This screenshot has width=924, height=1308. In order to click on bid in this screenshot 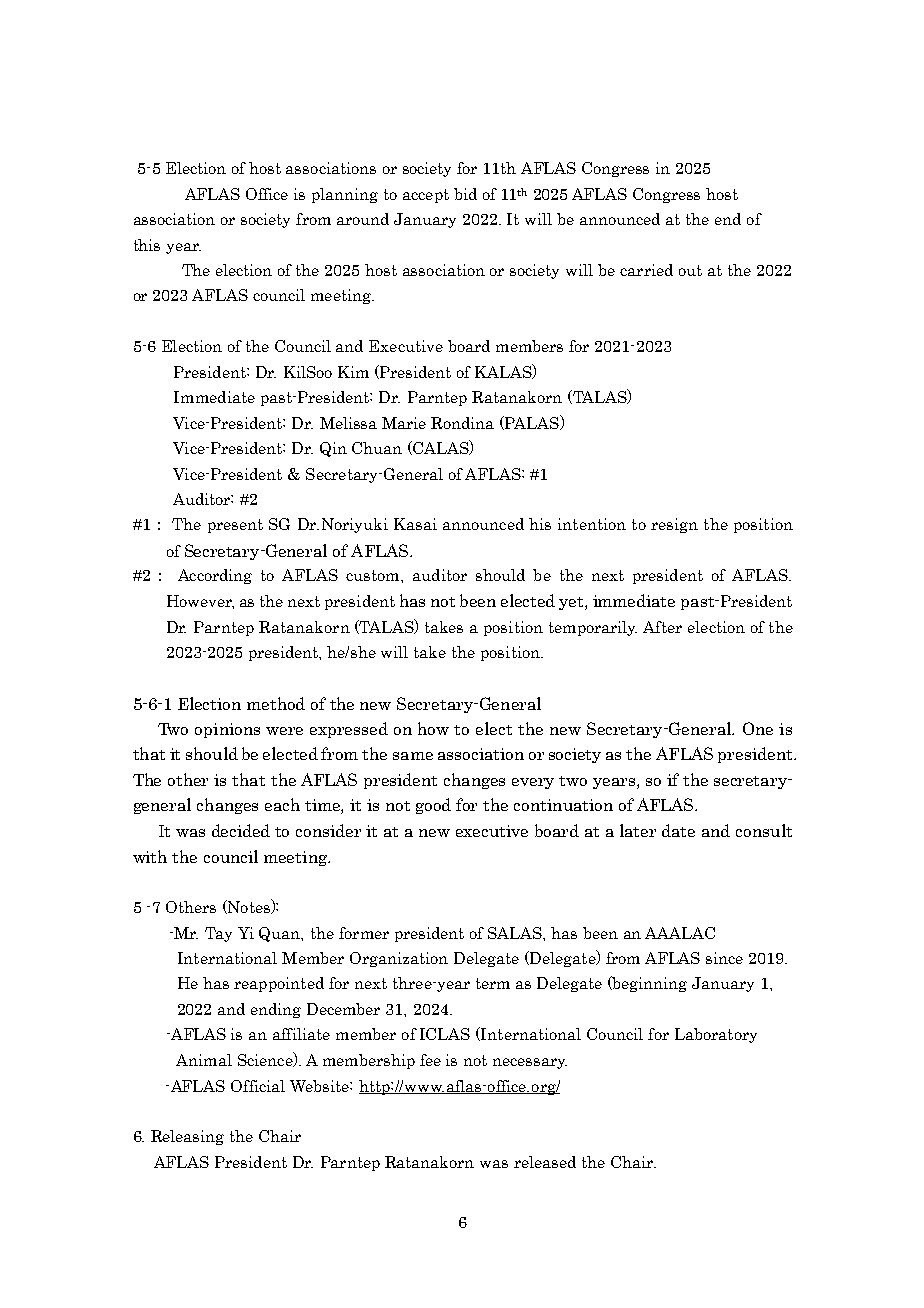, I will do `click(465, 194)`.
